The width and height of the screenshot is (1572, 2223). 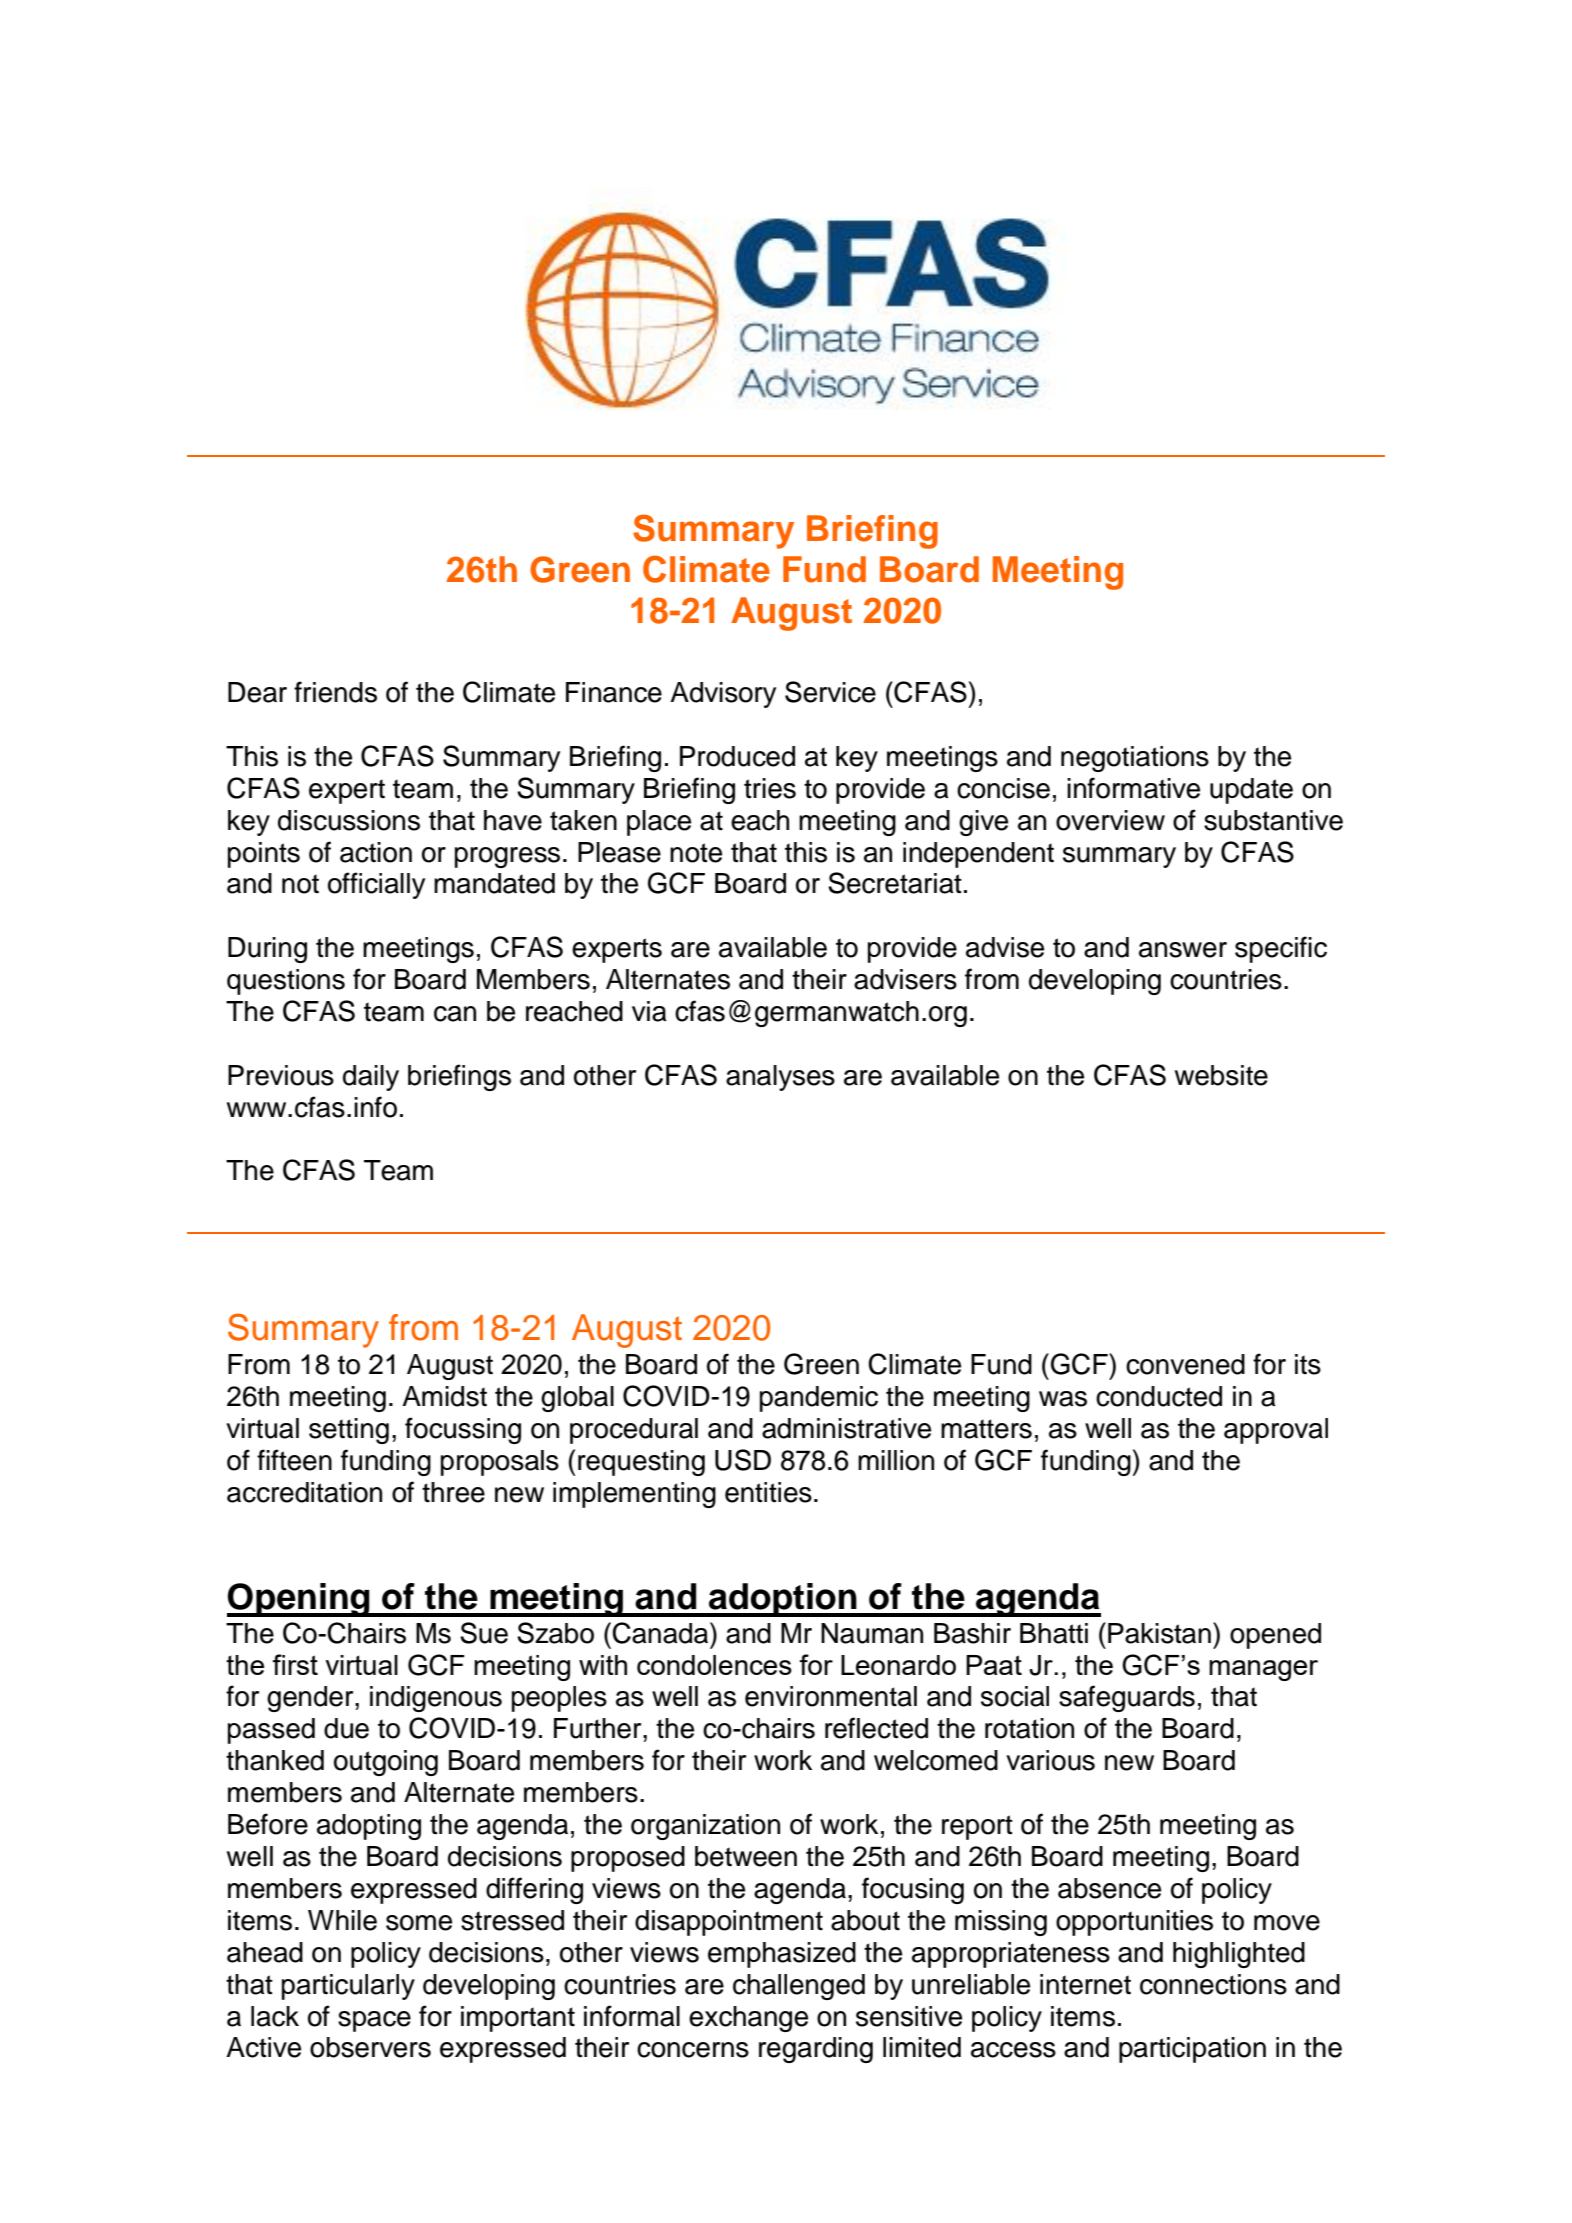 What do you see at coordinates (780, 1078) in the screenshot?
I see `analyses` at bounding box center [780, 1078].
